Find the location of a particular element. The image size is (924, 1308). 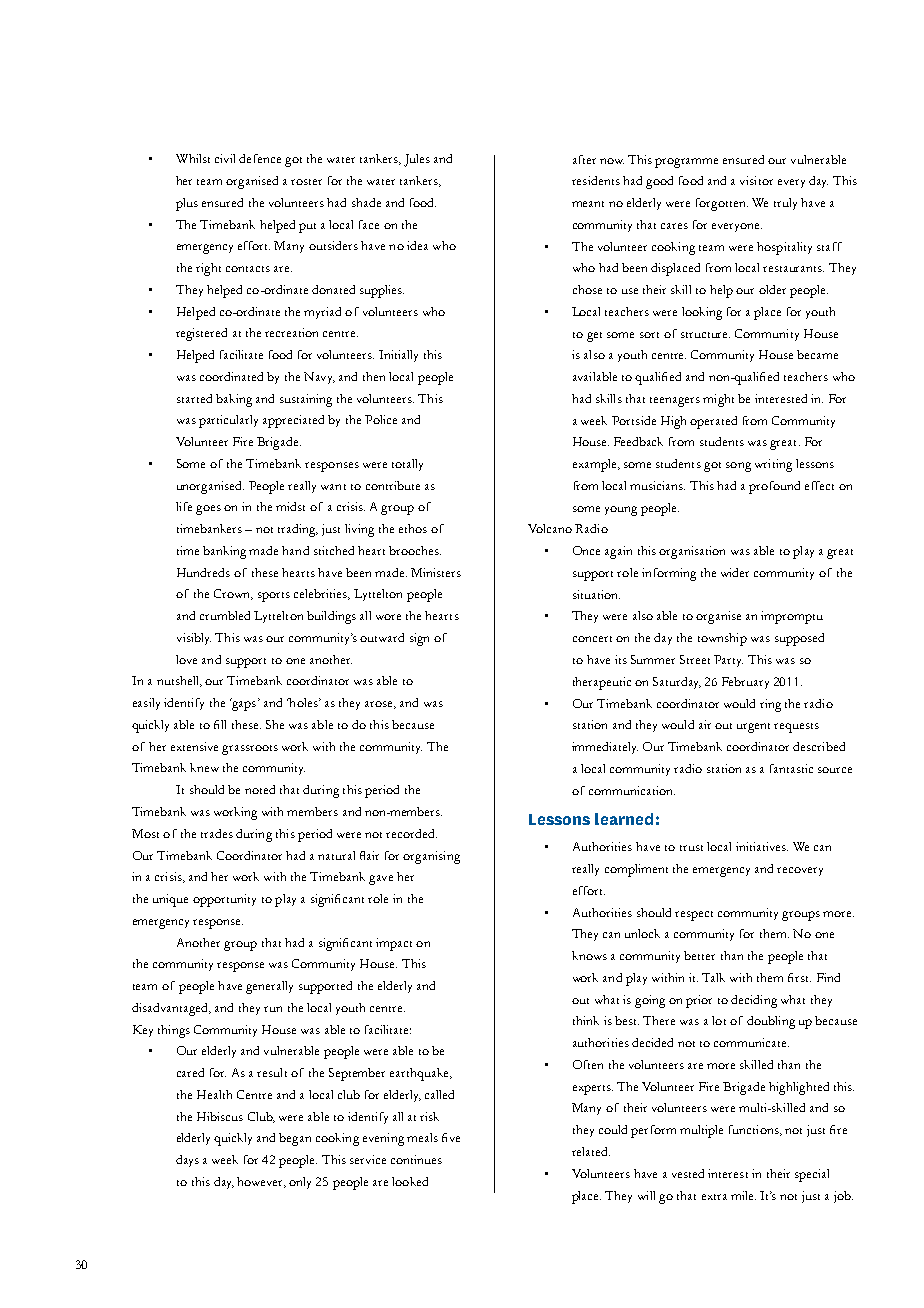

initiatives is located at coordinates (762, 846).
